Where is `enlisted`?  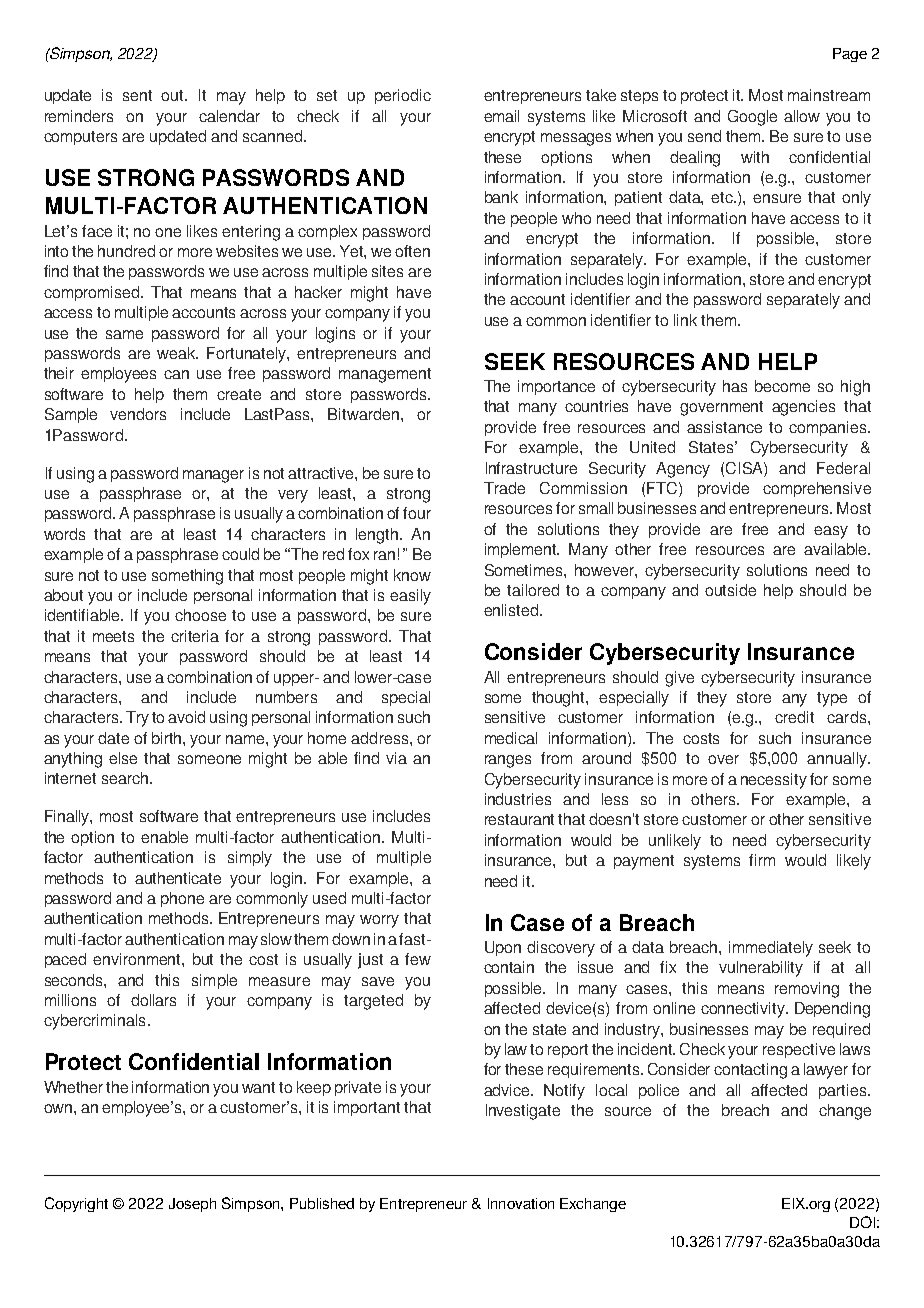
enlisted is located at coordinates (511, 610).
